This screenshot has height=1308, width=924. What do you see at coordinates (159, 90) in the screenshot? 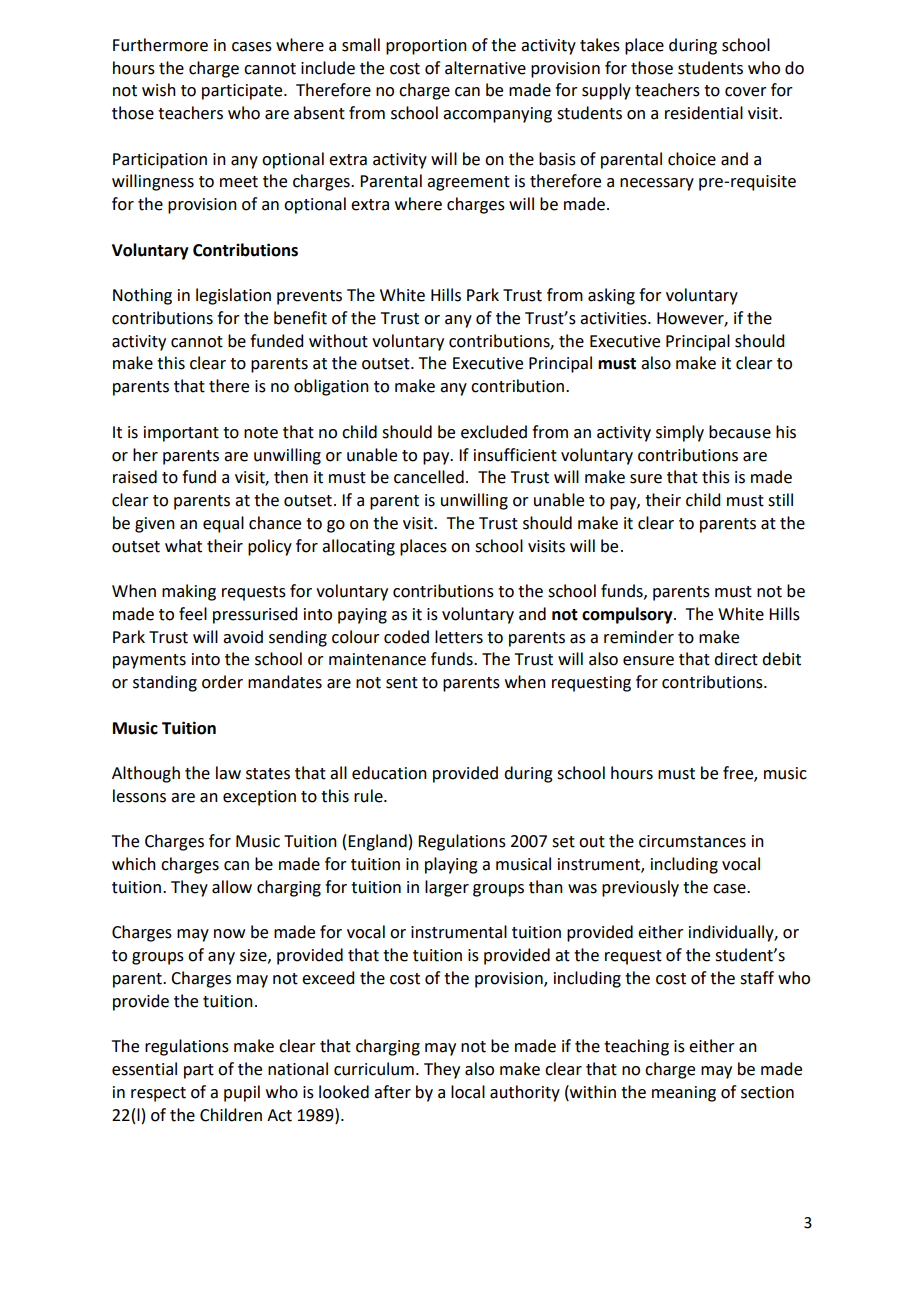
I see `wish` at bounding box center [159, 90].
